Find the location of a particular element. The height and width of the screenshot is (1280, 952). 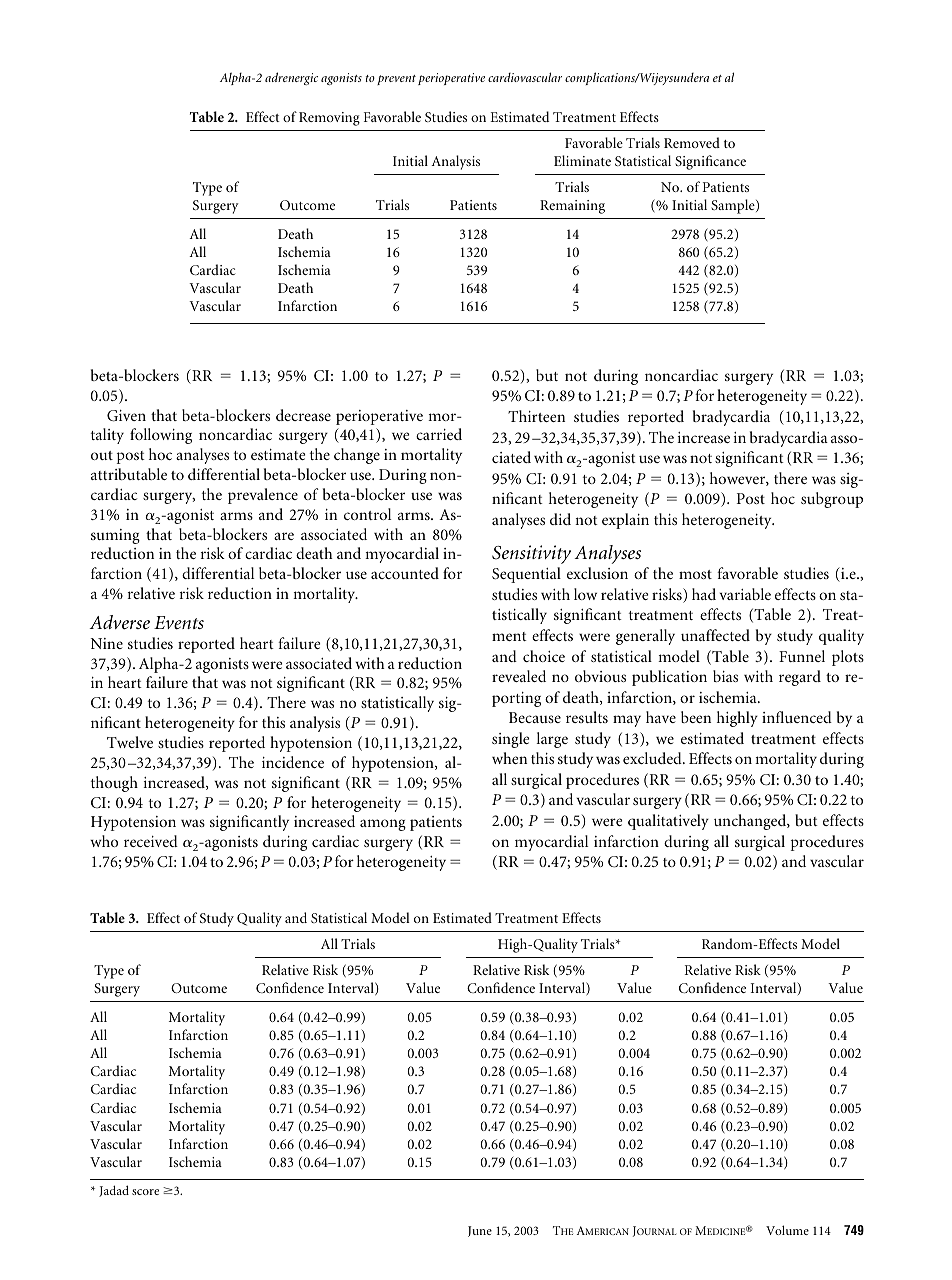

qualitatively is located at coordinates (668, 822).
